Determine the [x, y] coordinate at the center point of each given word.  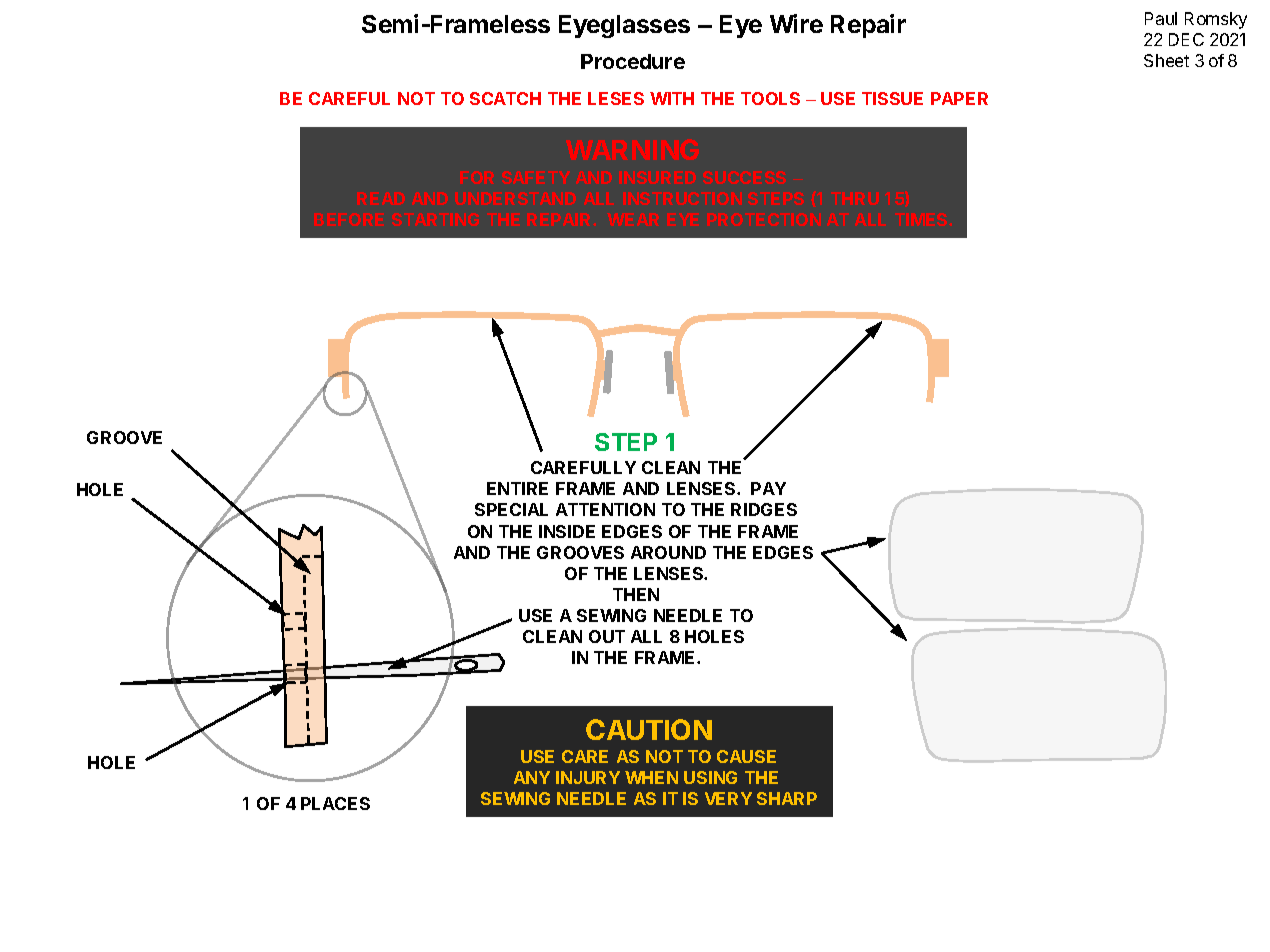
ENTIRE [517, 488]
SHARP [787, 798]
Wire [796, 23]
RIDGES [764, 509]
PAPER [959, 98]
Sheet [1166, 60]
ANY [532, 777]
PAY [768, 488]
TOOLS [770, 98]
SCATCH [505, 98]
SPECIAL [511, 509]
